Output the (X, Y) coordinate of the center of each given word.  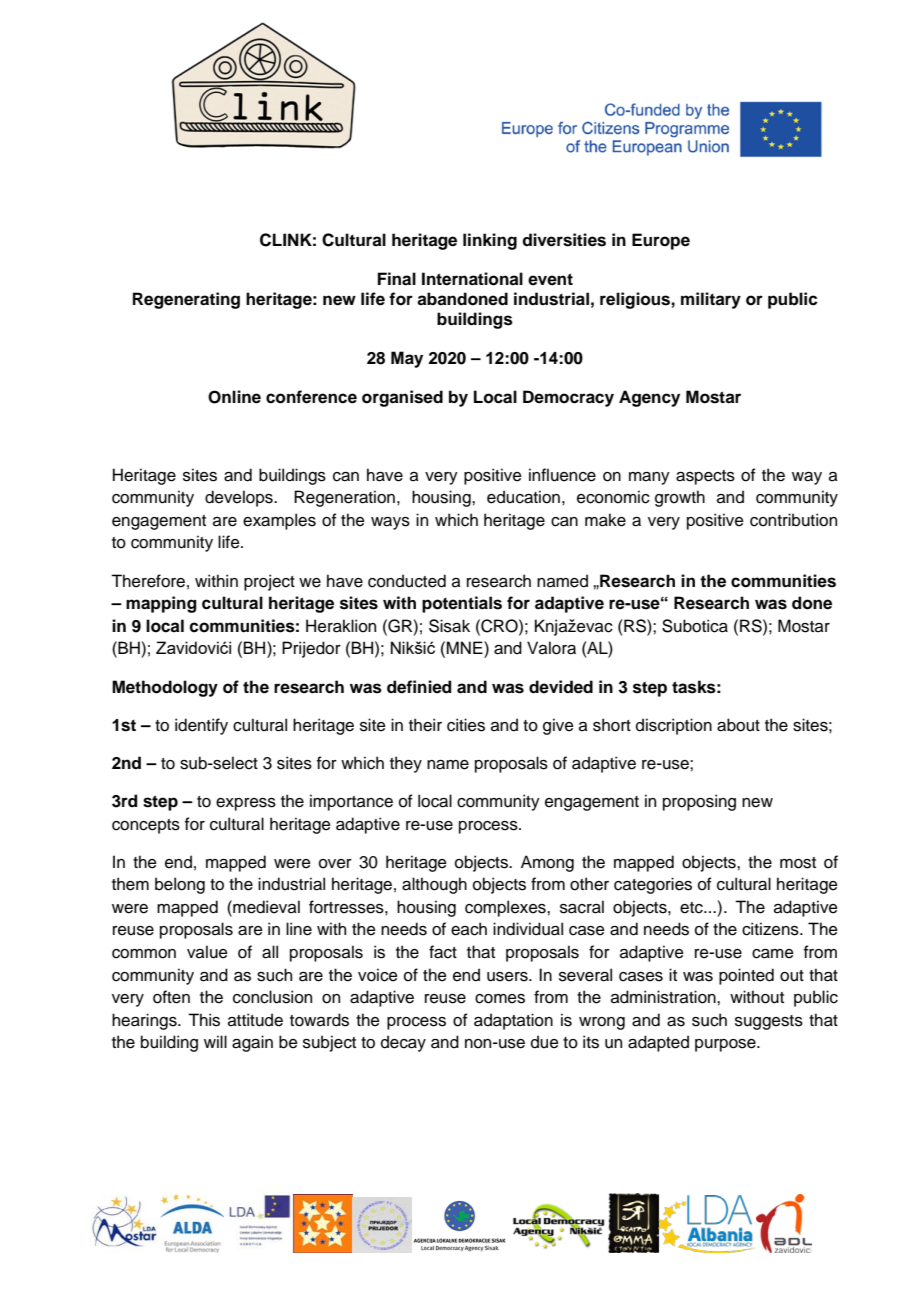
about (738, 725)
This (204, 1020)
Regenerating (186, 300)
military (711, 300)
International (472, 279)
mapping (161, 604)
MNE (465, 647)
